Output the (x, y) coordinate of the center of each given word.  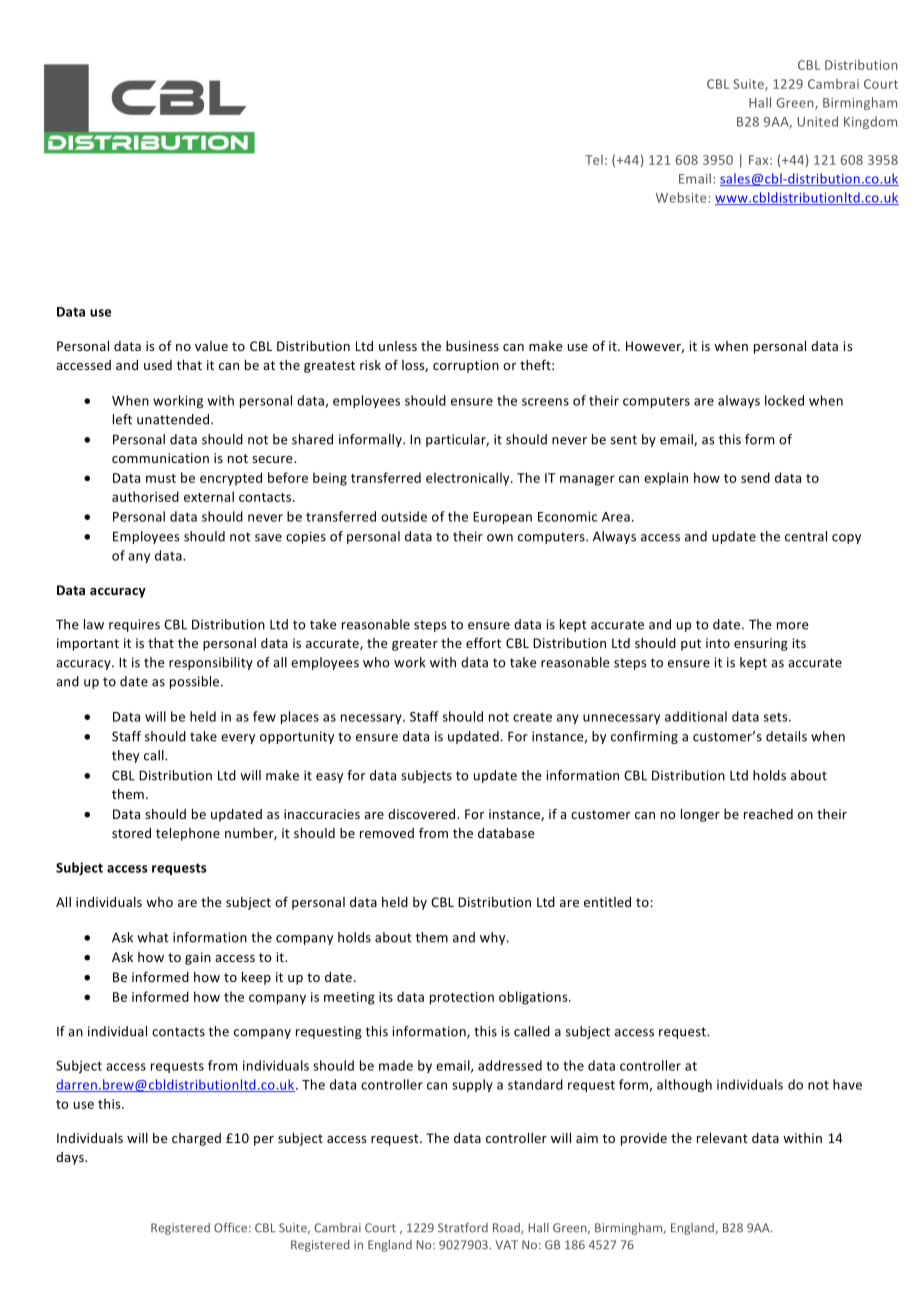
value (211, 346)
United (818, 121)
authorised (145, 496)
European (502, 518)
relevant (722, 1138)
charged (196, 1139)
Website (682, 197)
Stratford (463, 1228)
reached (768, 814)
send (755, 477)
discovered (423, 814)
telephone (188, 834)
